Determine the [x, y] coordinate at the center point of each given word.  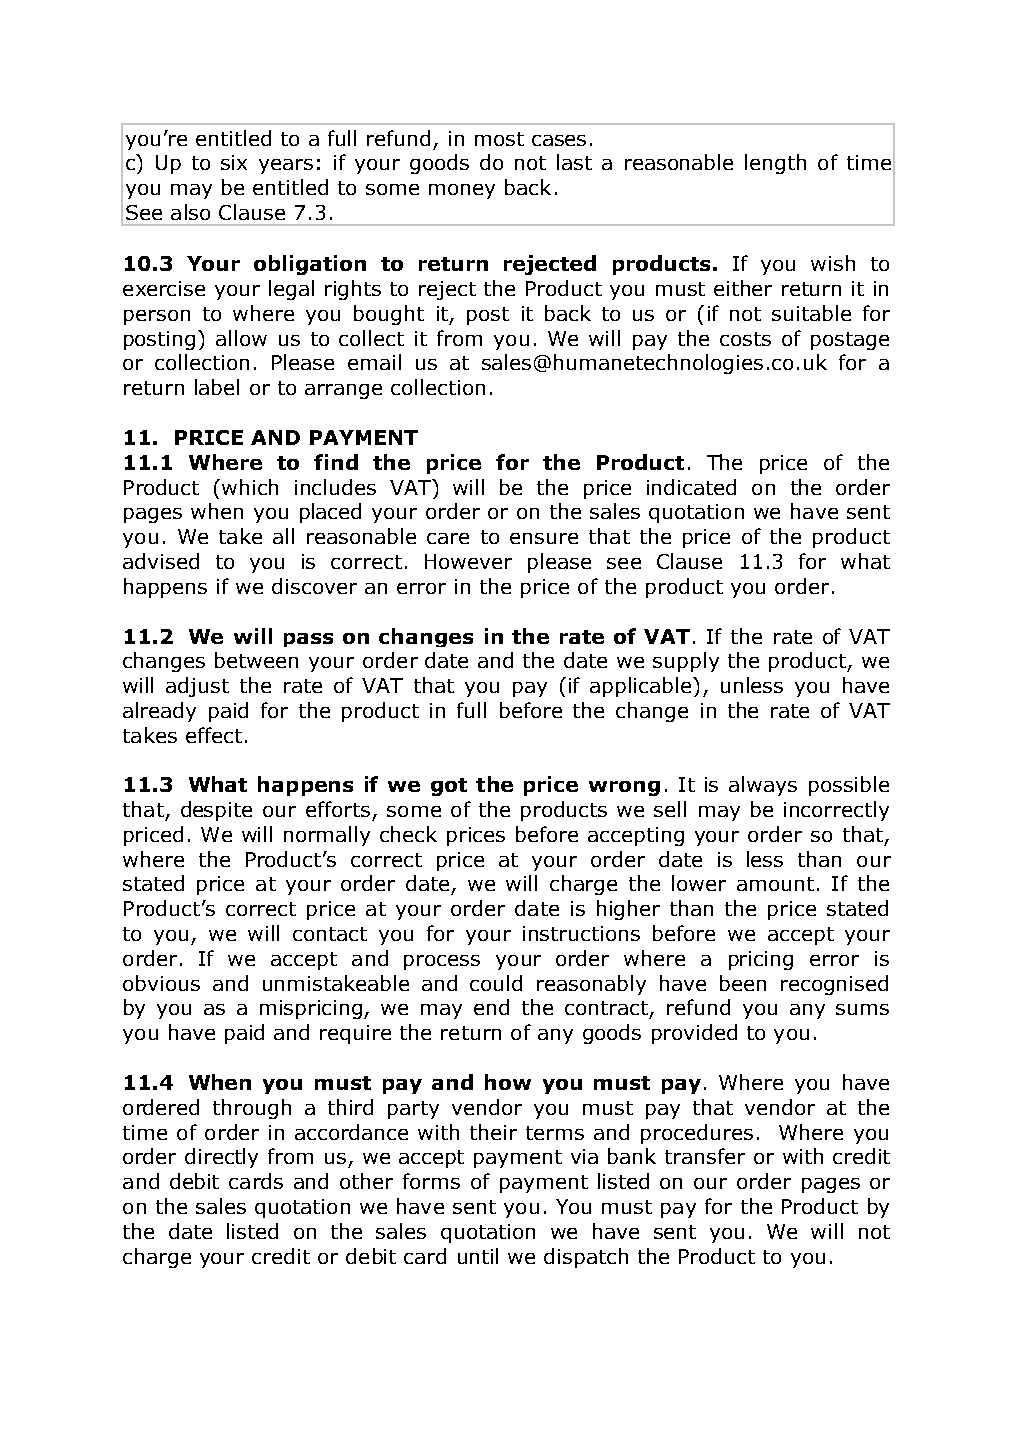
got [449, 787]
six [234, 162]
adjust [197, 687]
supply [686, 662]
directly [221, 1158]
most [499, 139]
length [775, 164]
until [478, 1256]
